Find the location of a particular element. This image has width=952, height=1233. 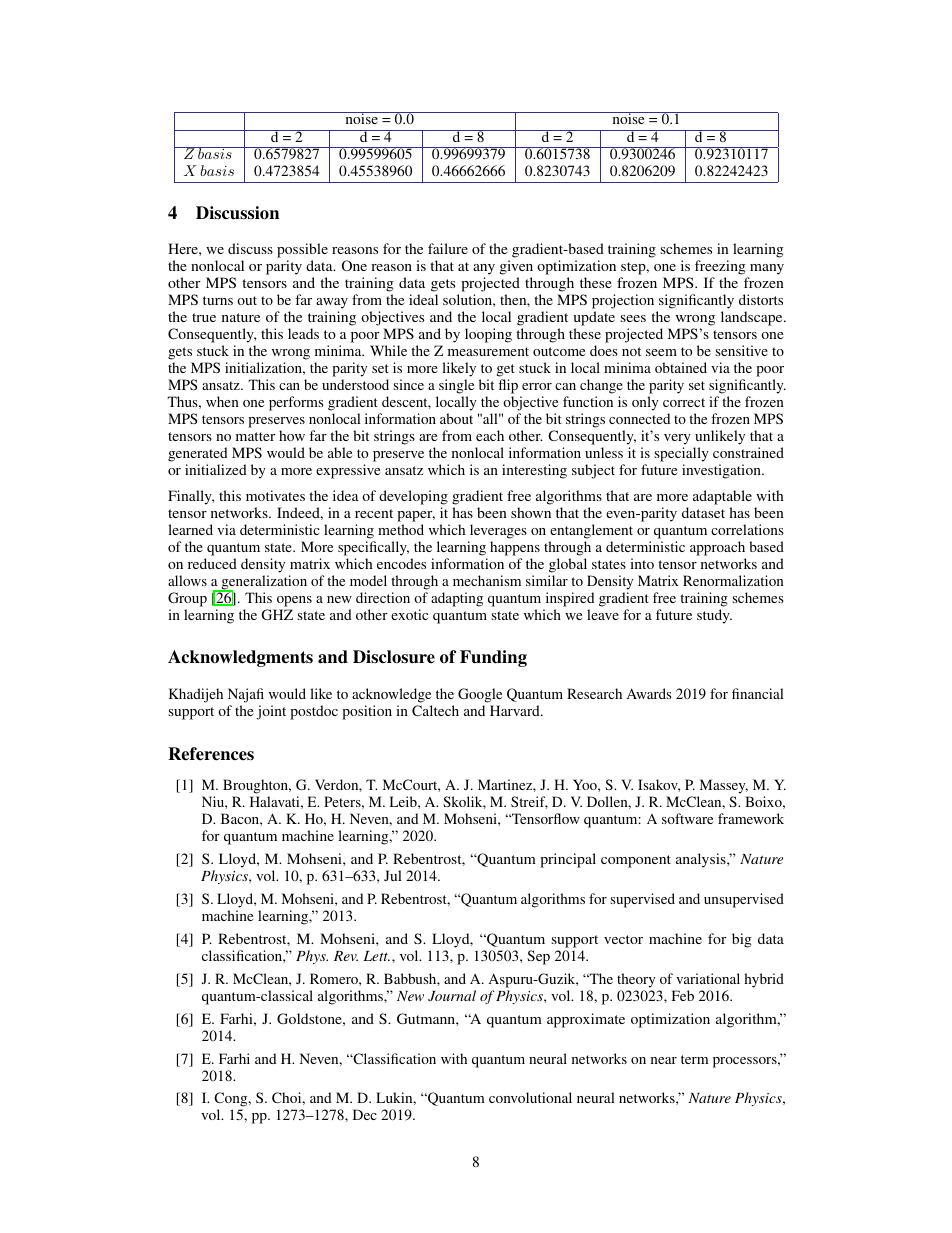

convolutional is located at coordinates (530, 1097).
